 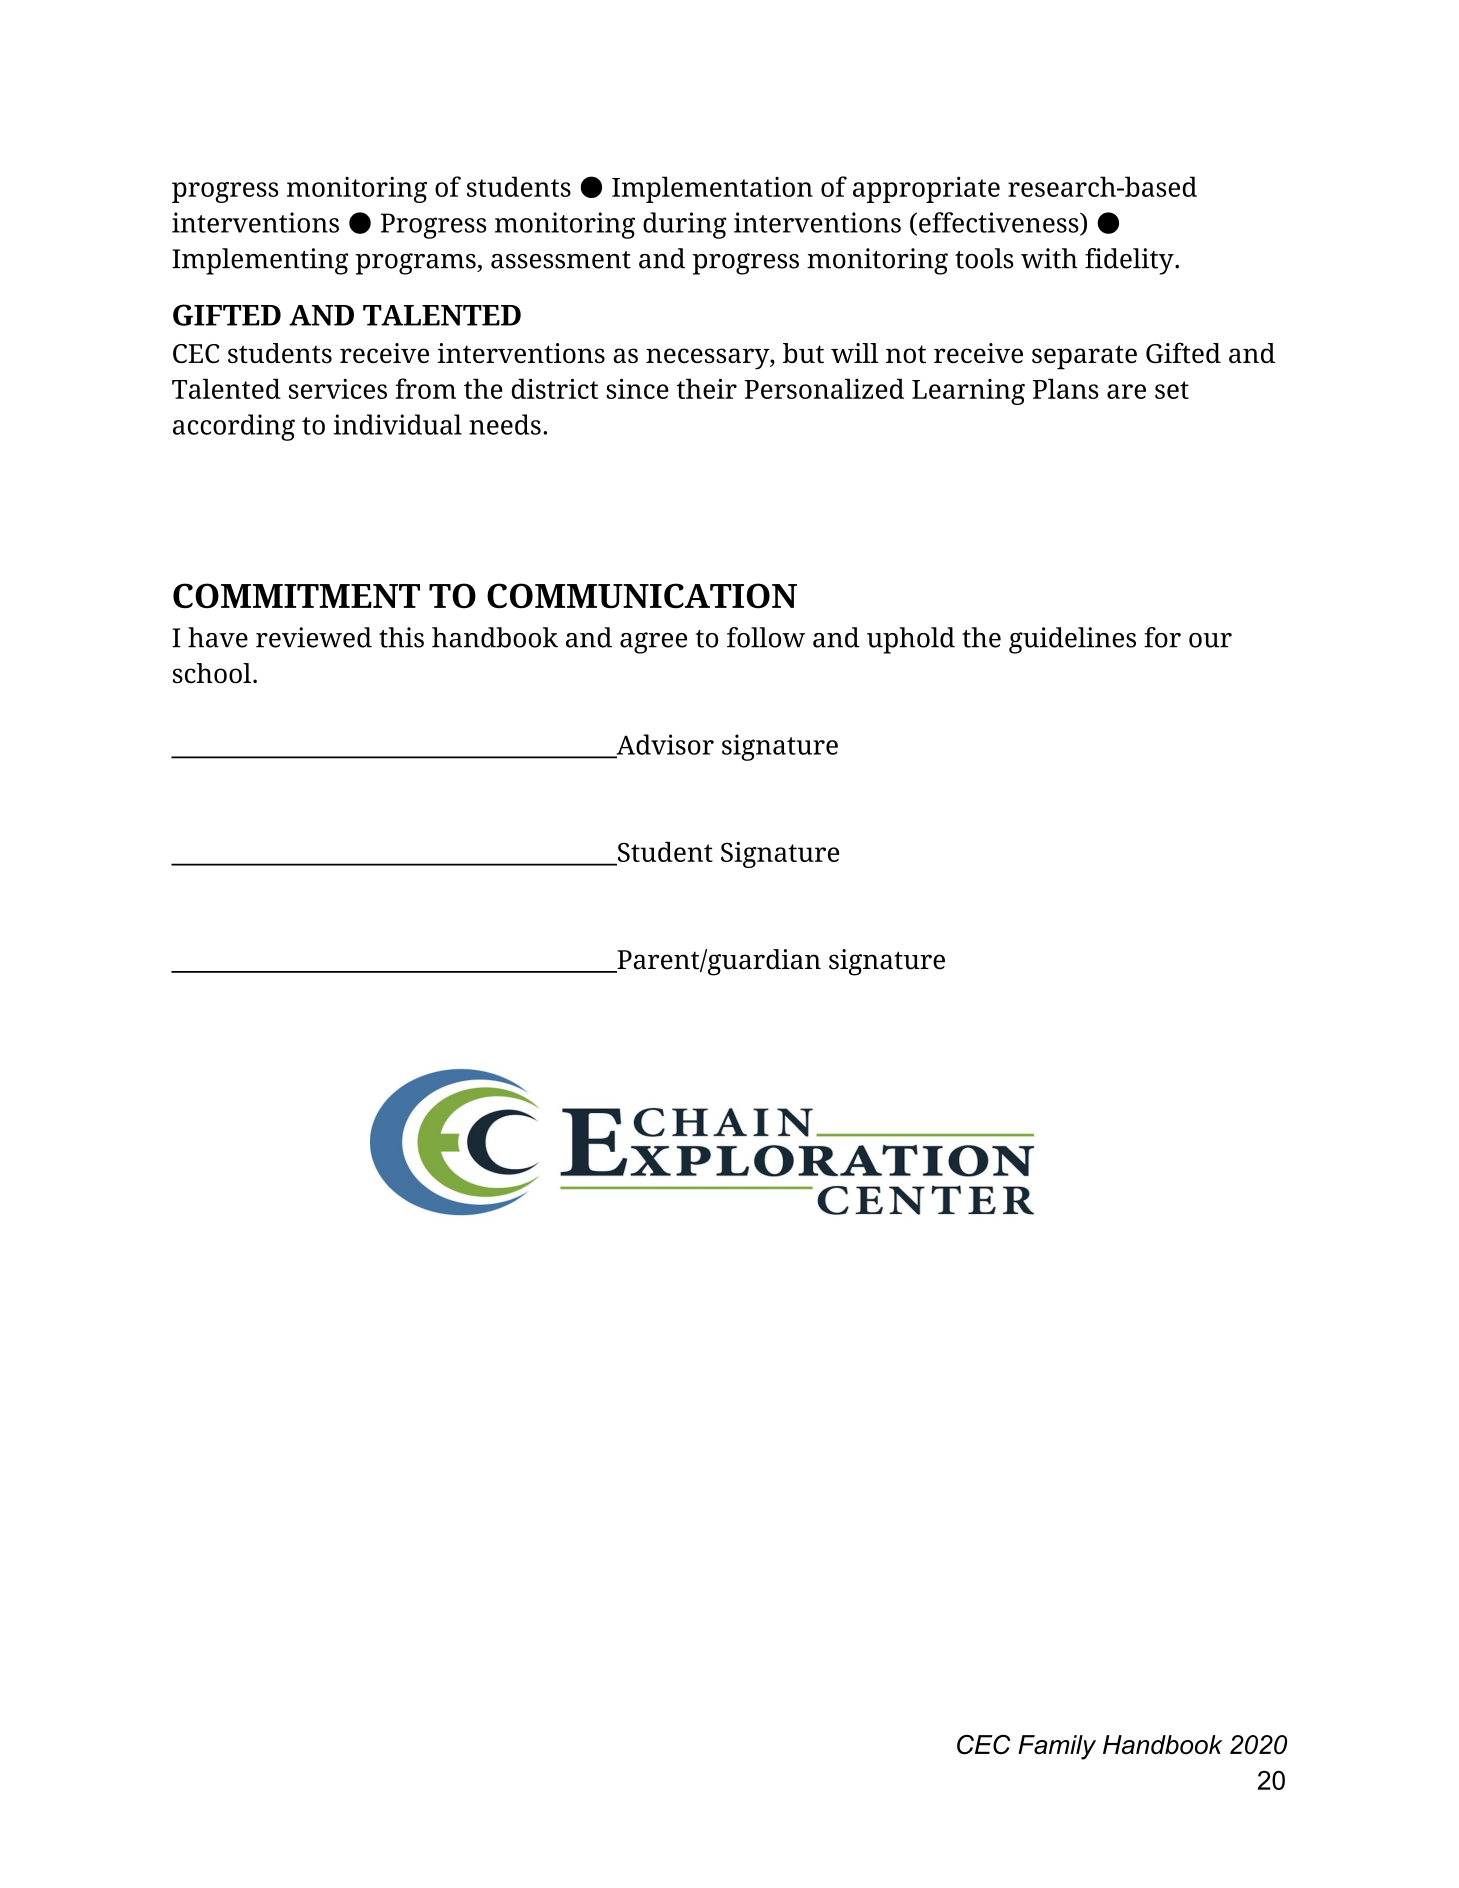 What do you see at coordinates (1072, 640) in the screenshot?
I see `guidelines` at bounding box center [1072, 640].
